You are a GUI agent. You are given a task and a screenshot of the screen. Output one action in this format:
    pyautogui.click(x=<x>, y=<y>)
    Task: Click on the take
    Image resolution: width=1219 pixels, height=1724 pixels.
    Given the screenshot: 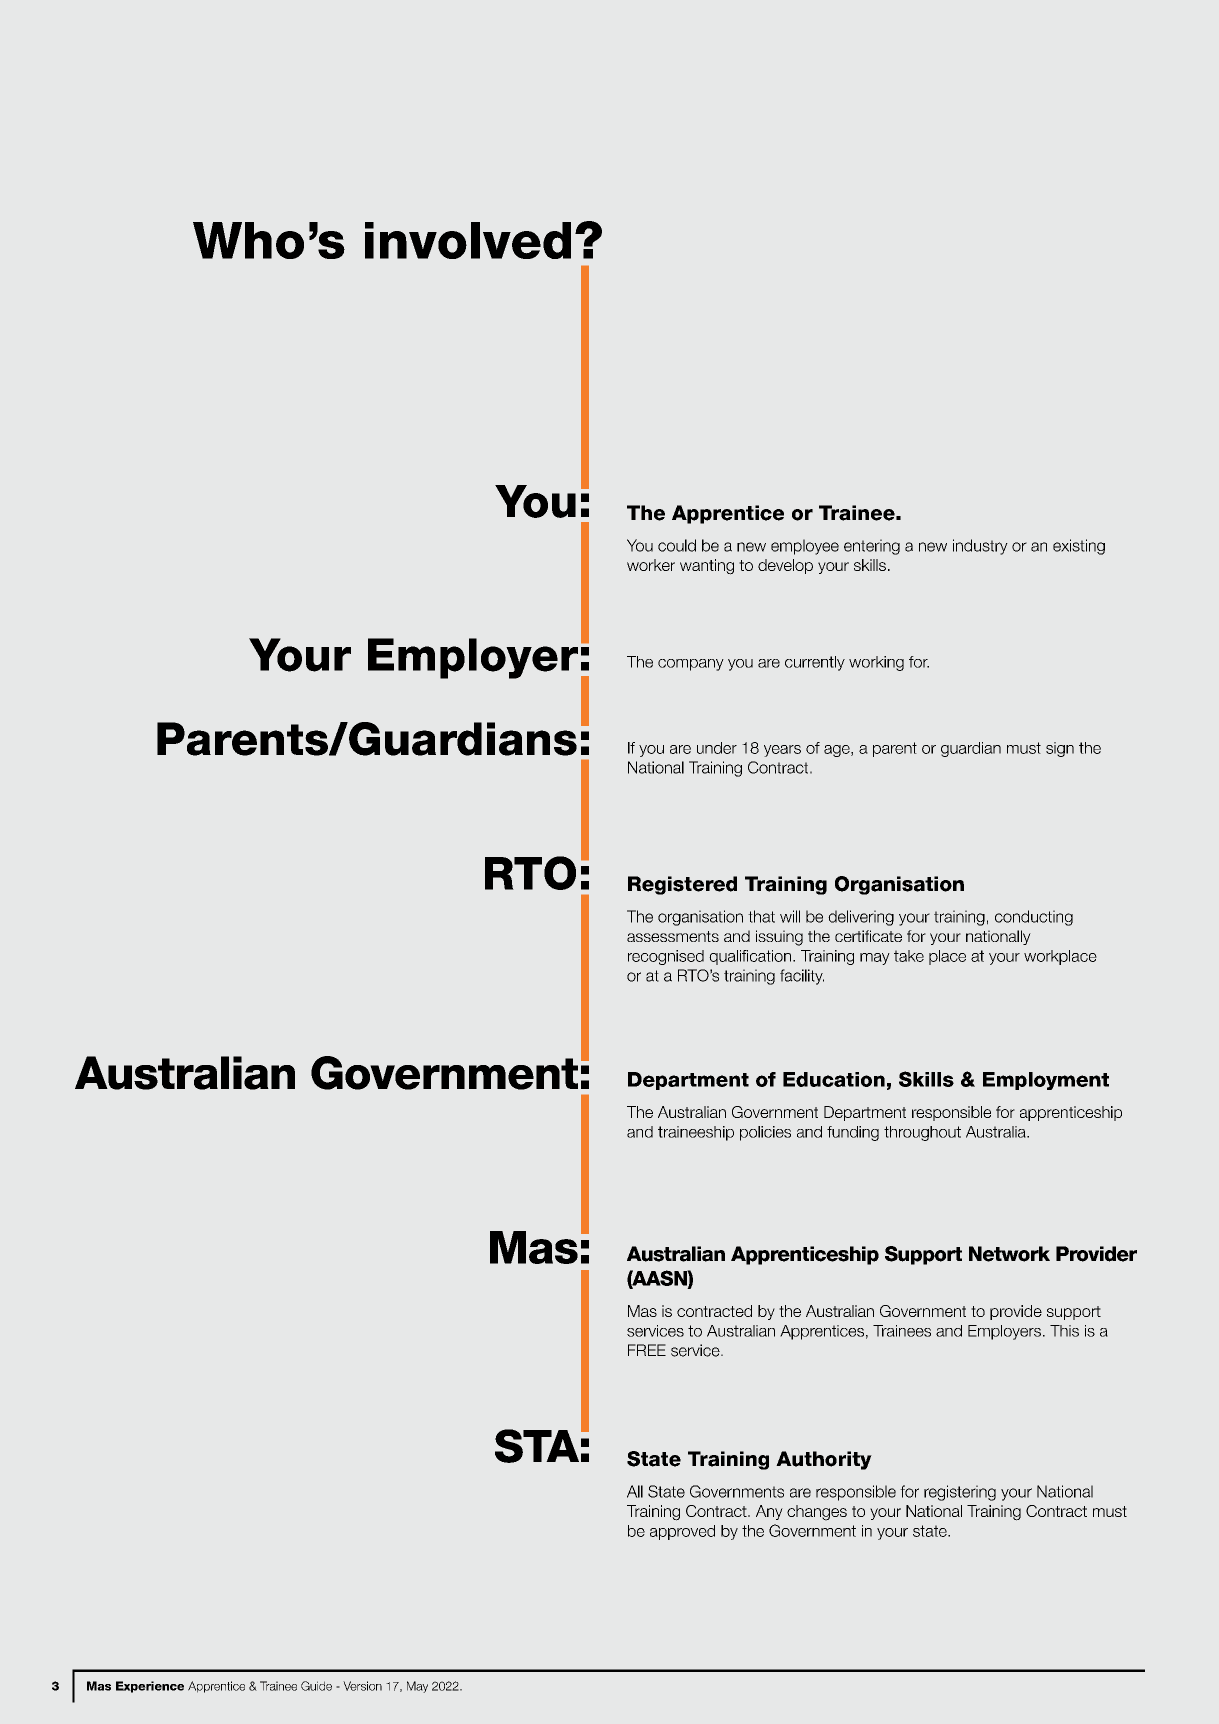 What is the action you would take?
    pyautogui.click(x=909, y=956)
